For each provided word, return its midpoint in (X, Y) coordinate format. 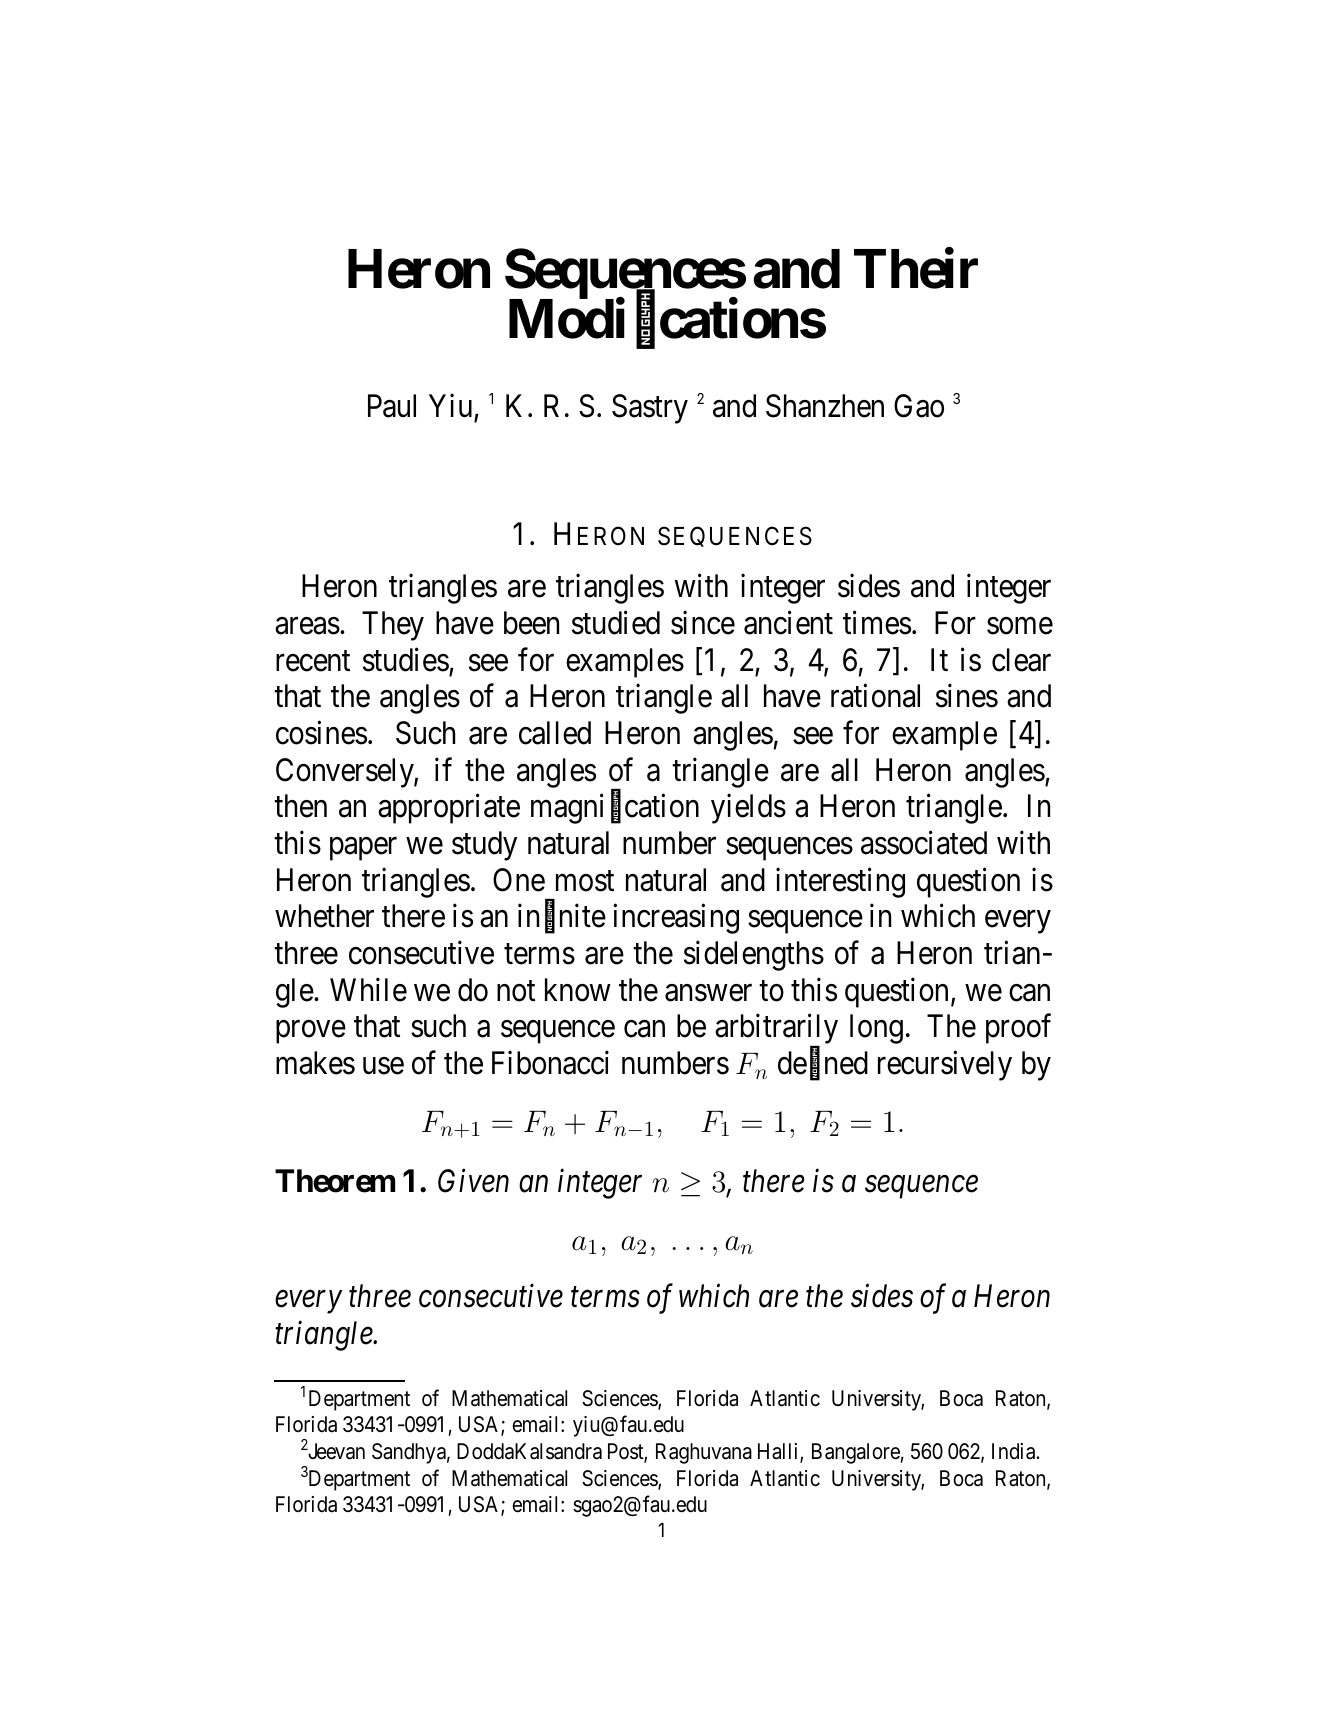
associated (924, 843)
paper (363, 849)
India (1015, 1451)
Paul (392, 406)
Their (916, 269)
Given (473, 1181)
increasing (676, 919)
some (1020, 626)
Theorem (335, 1181)
